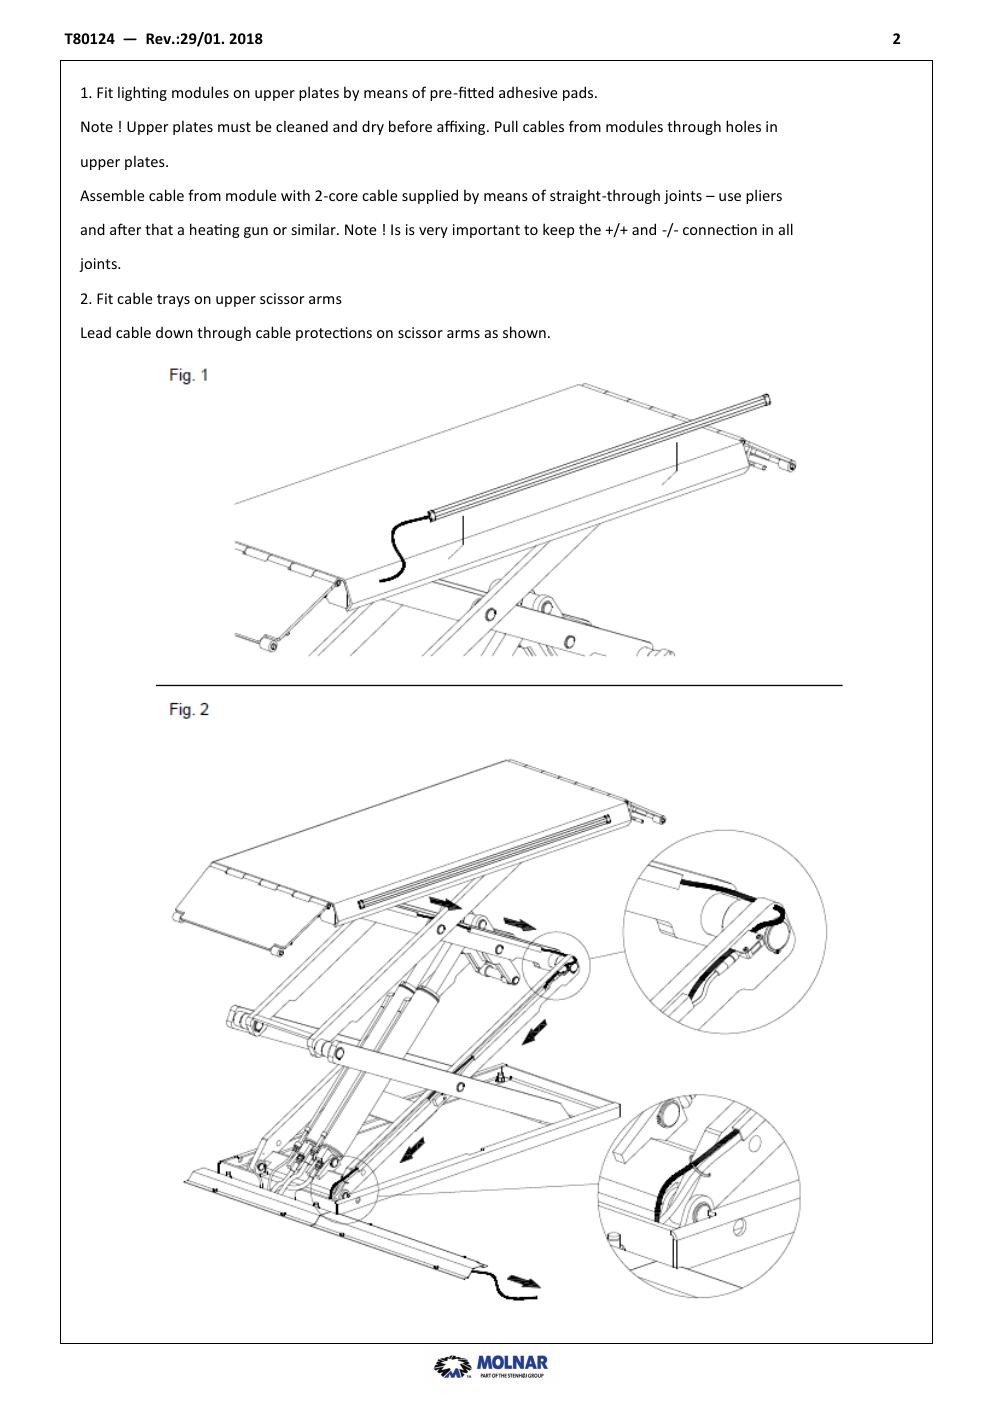 Image resolution: width=993 pixels, height=1404 pixels. What do you see at coordinates (173, 300) in the screenshot?
I see `trays` at bounding box center [173, 300].
